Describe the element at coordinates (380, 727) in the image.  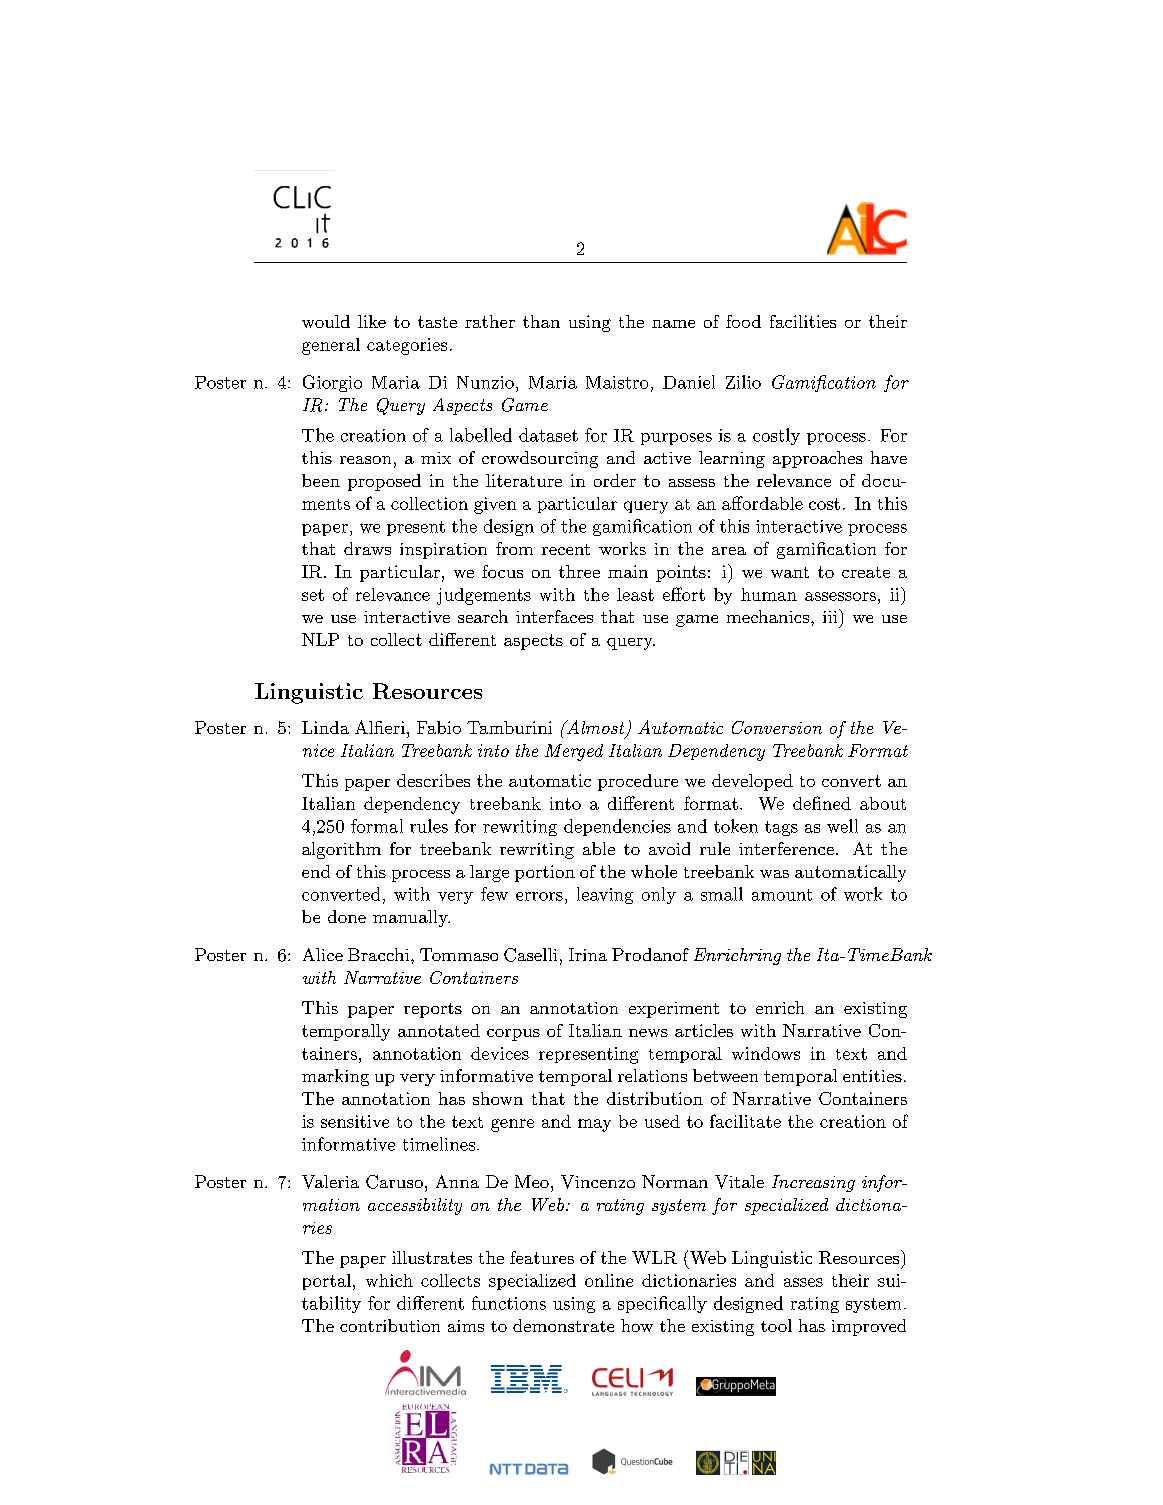
I see `Alfieri` at that location.
